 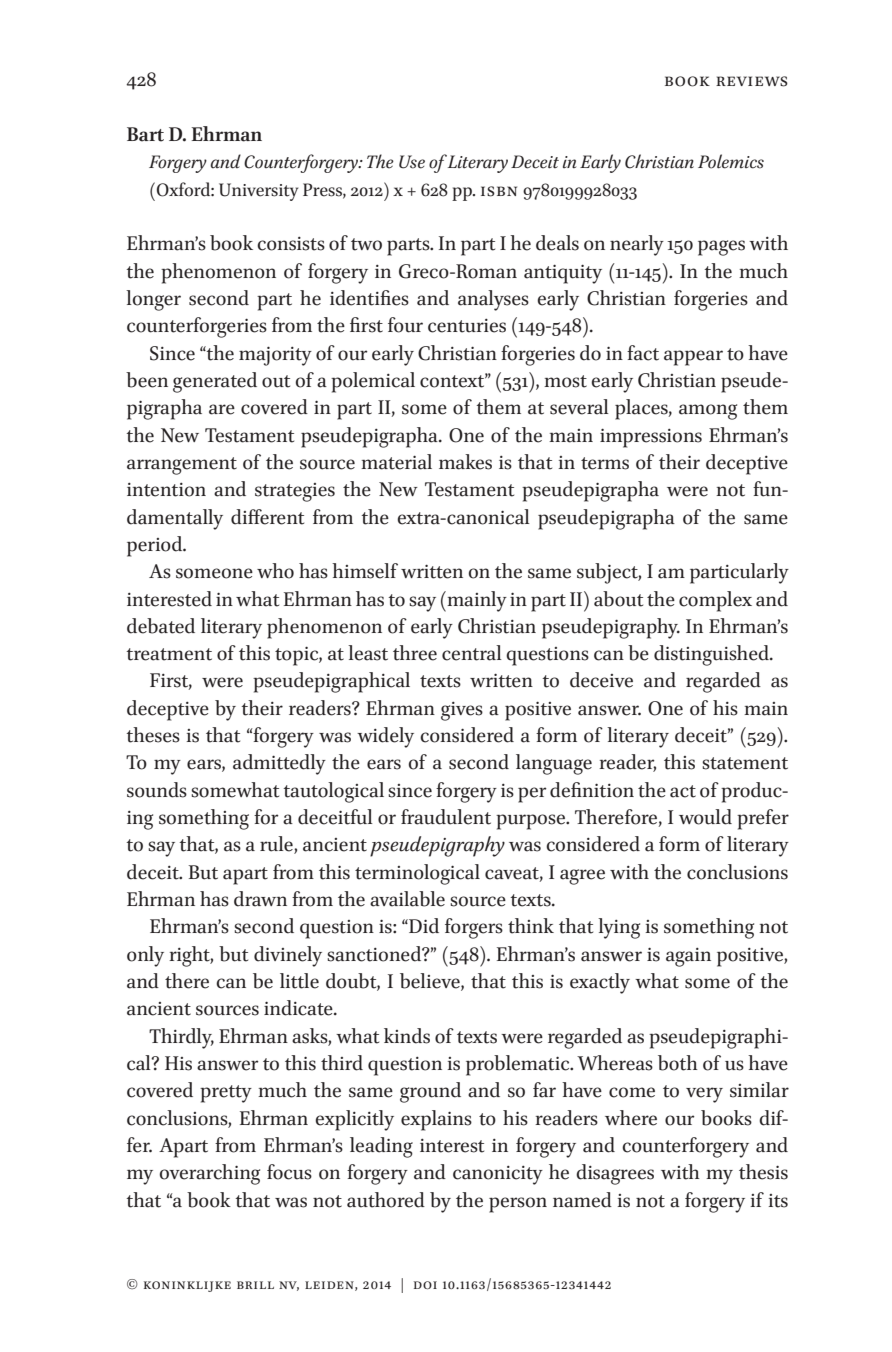 What do you see at coordinates (169, 654) in the page?
I see `treatment` at bounding box center [169, 654].
